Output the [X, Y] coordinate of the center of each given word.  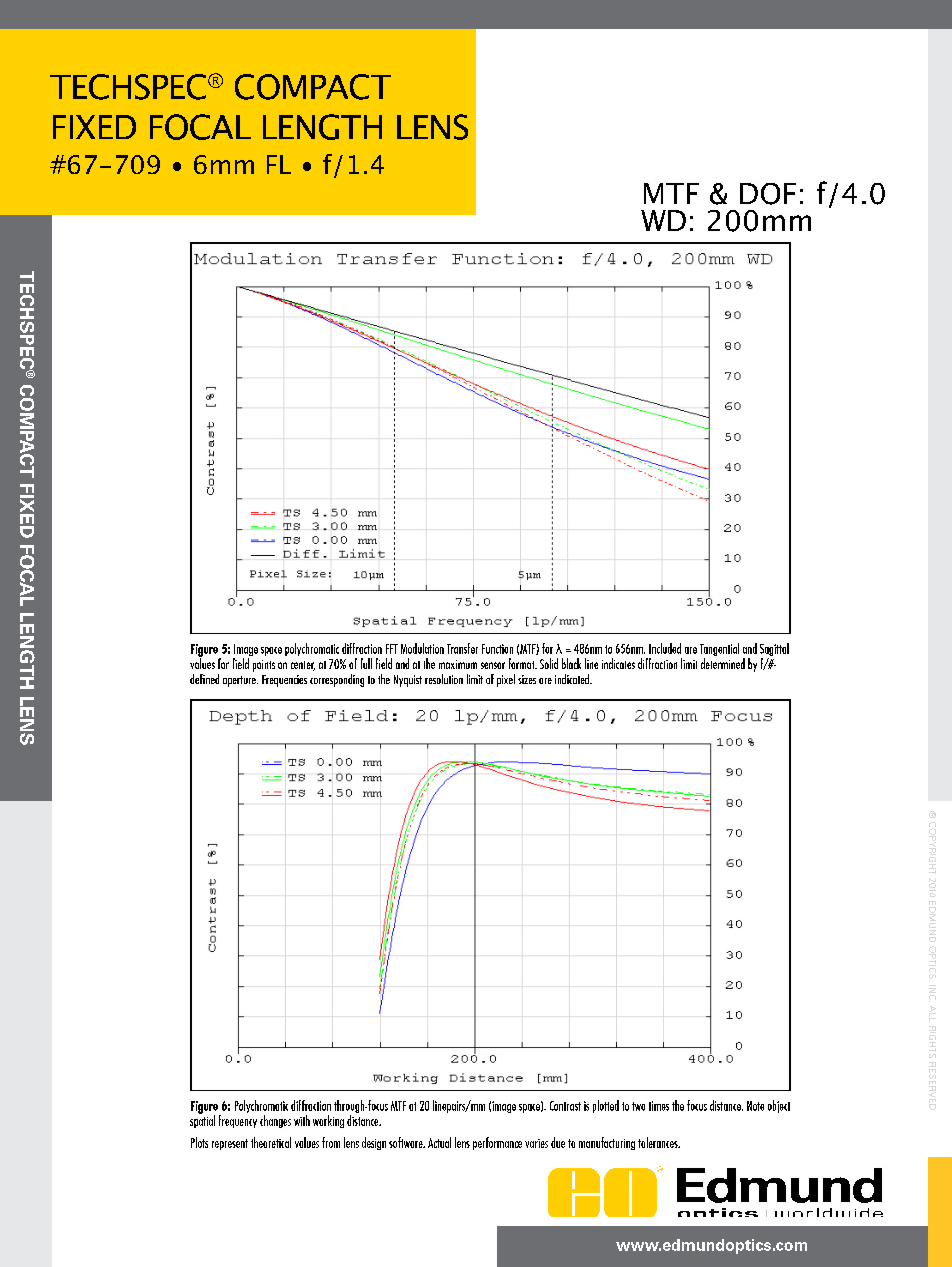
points [264, 666]
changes [275, 1121]
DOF [768, 194]
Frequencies [284, 681]
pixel [506, 680]
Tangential [719, 651]
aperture [240, 681]
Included [665, 648]
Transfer [462, 648]
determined [723, 663]
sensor [493, 665]
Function [497, 649]
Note [755, 1106]
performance [497, 1143]
